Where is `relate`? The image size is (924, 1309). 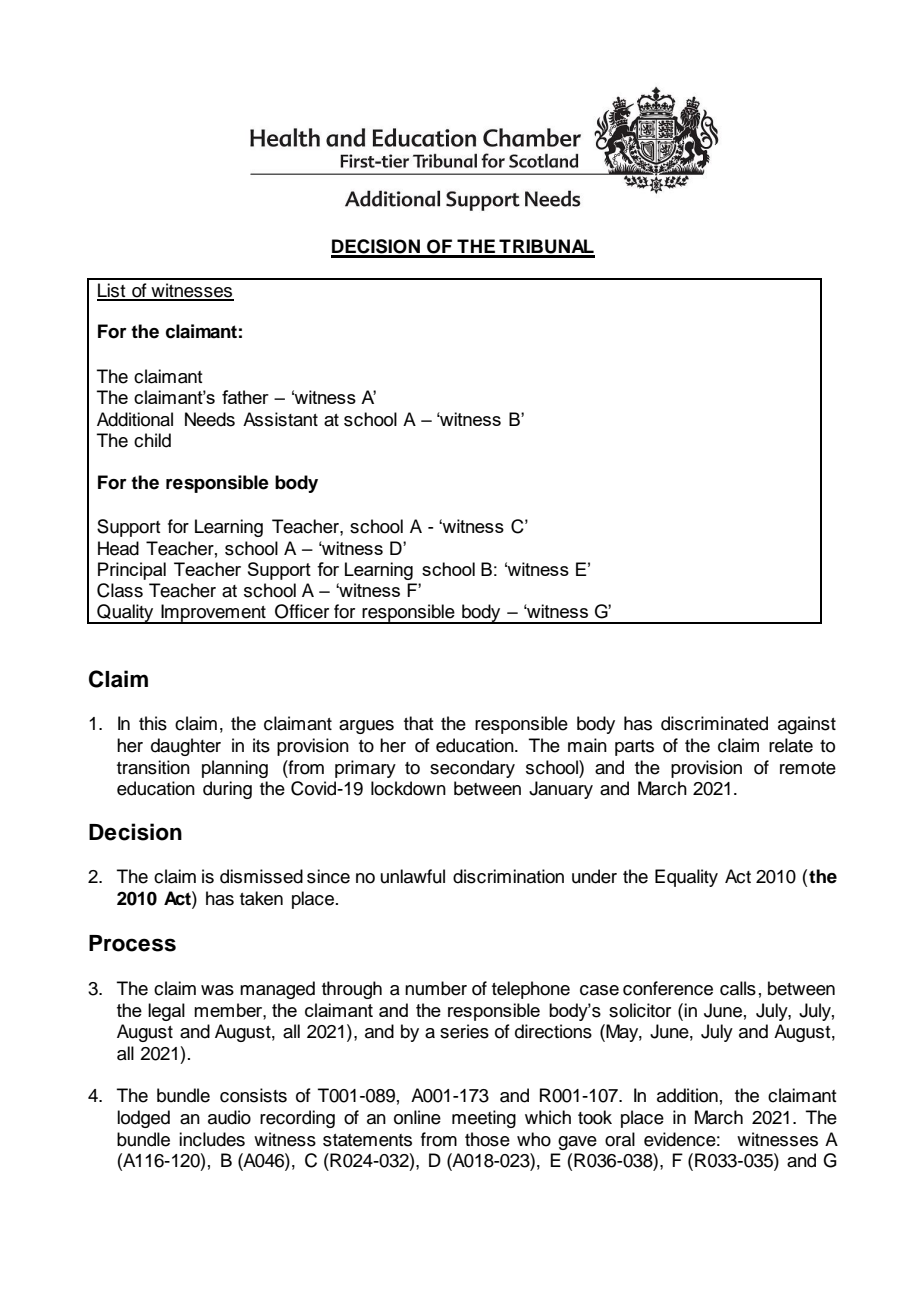 relate is located at coordinates (791, 745).
